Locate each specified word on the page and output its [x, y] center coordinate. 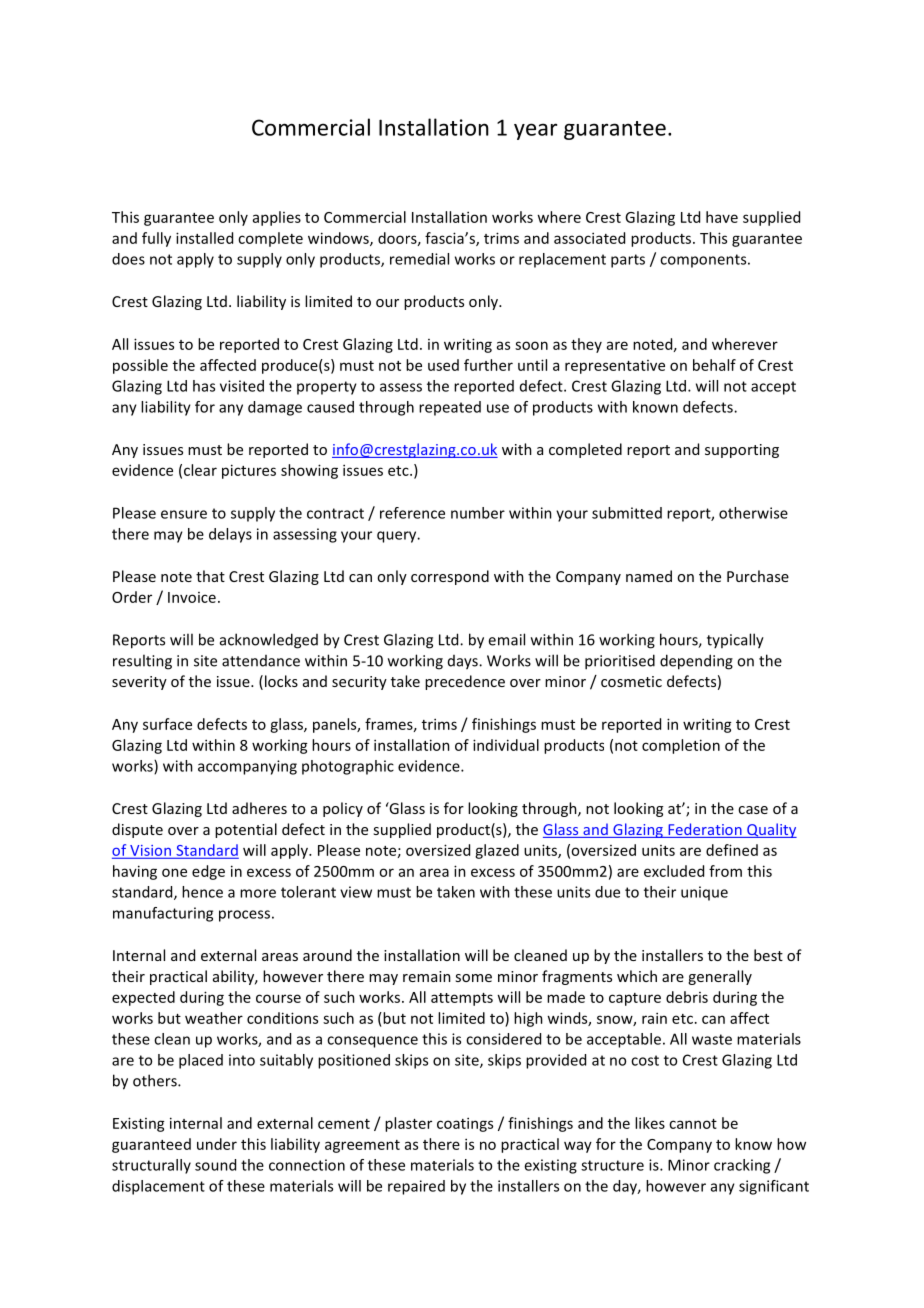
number [478, 513]
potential [246, 830]
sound [215, 1165]
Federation [705, 830]
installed [204, 238]
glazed [497, 851]
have [722, 217]
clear [200, 470]
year [535, 131]
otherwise [753, 513]
